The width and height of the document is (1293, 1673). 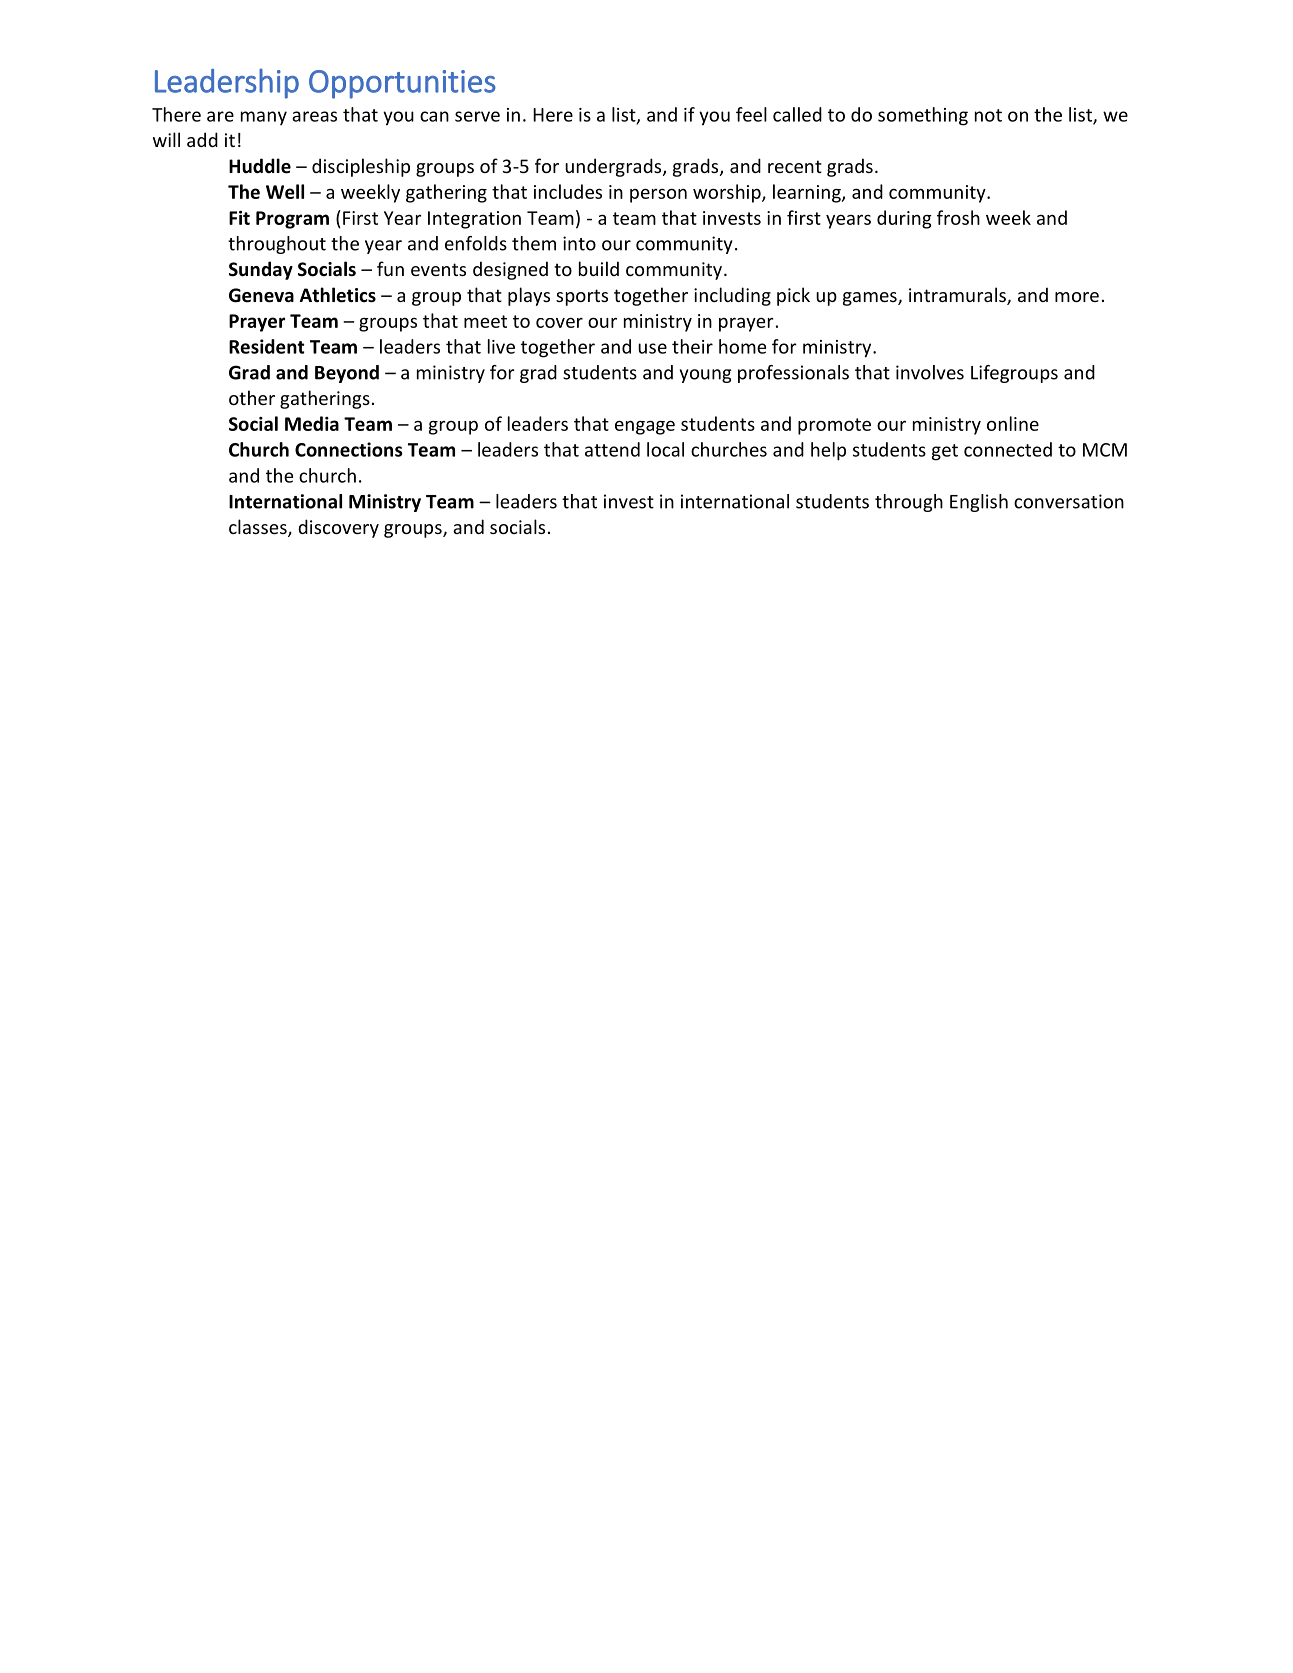 What do you see at coordinates (1013, 423) in the document?
I see `online` at bounding box center [1013, 423].
